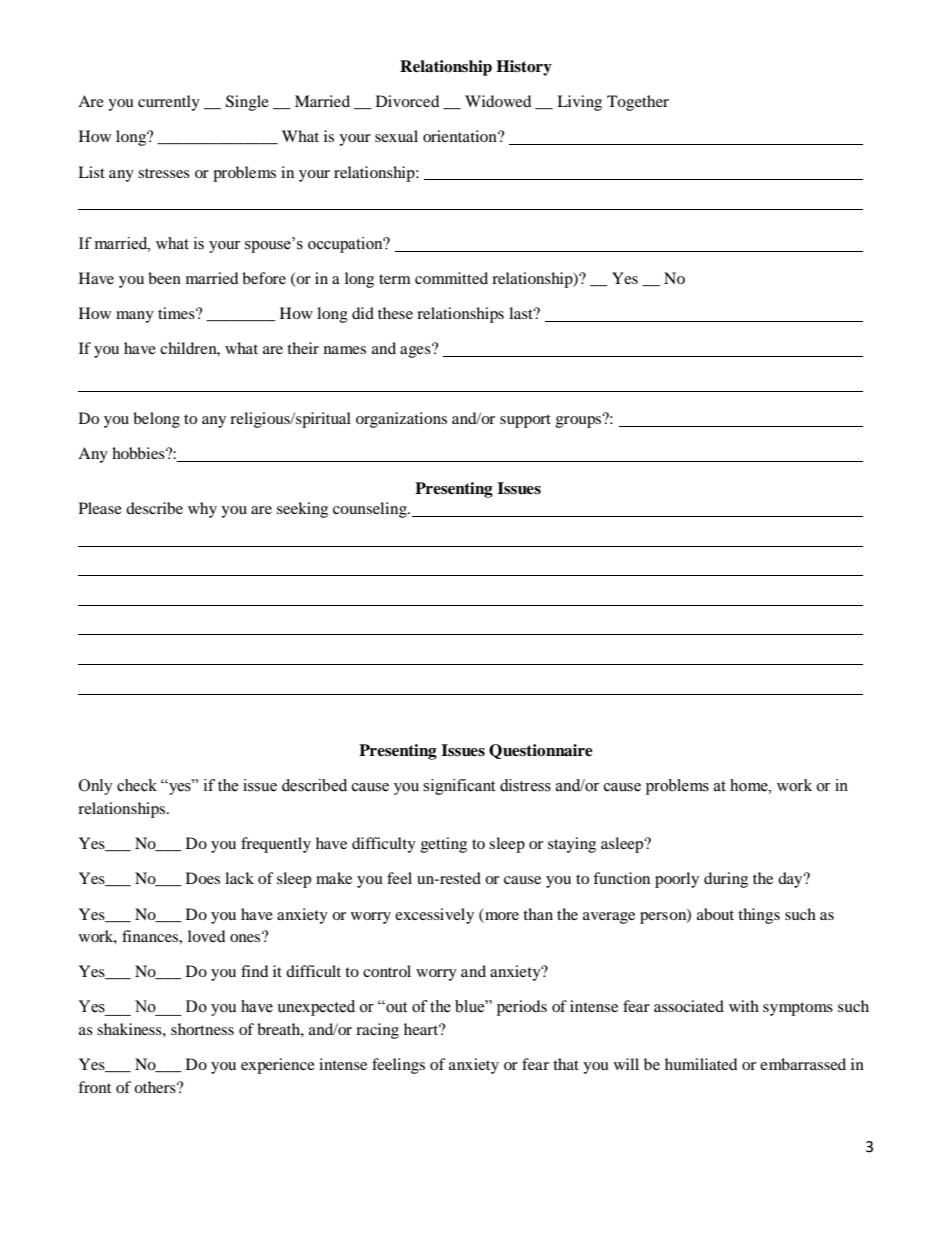 The image size is (952, 1233). What do you see at coordinates (202, 510) in the page?
I see `why` at bounding box center [202, 510].
